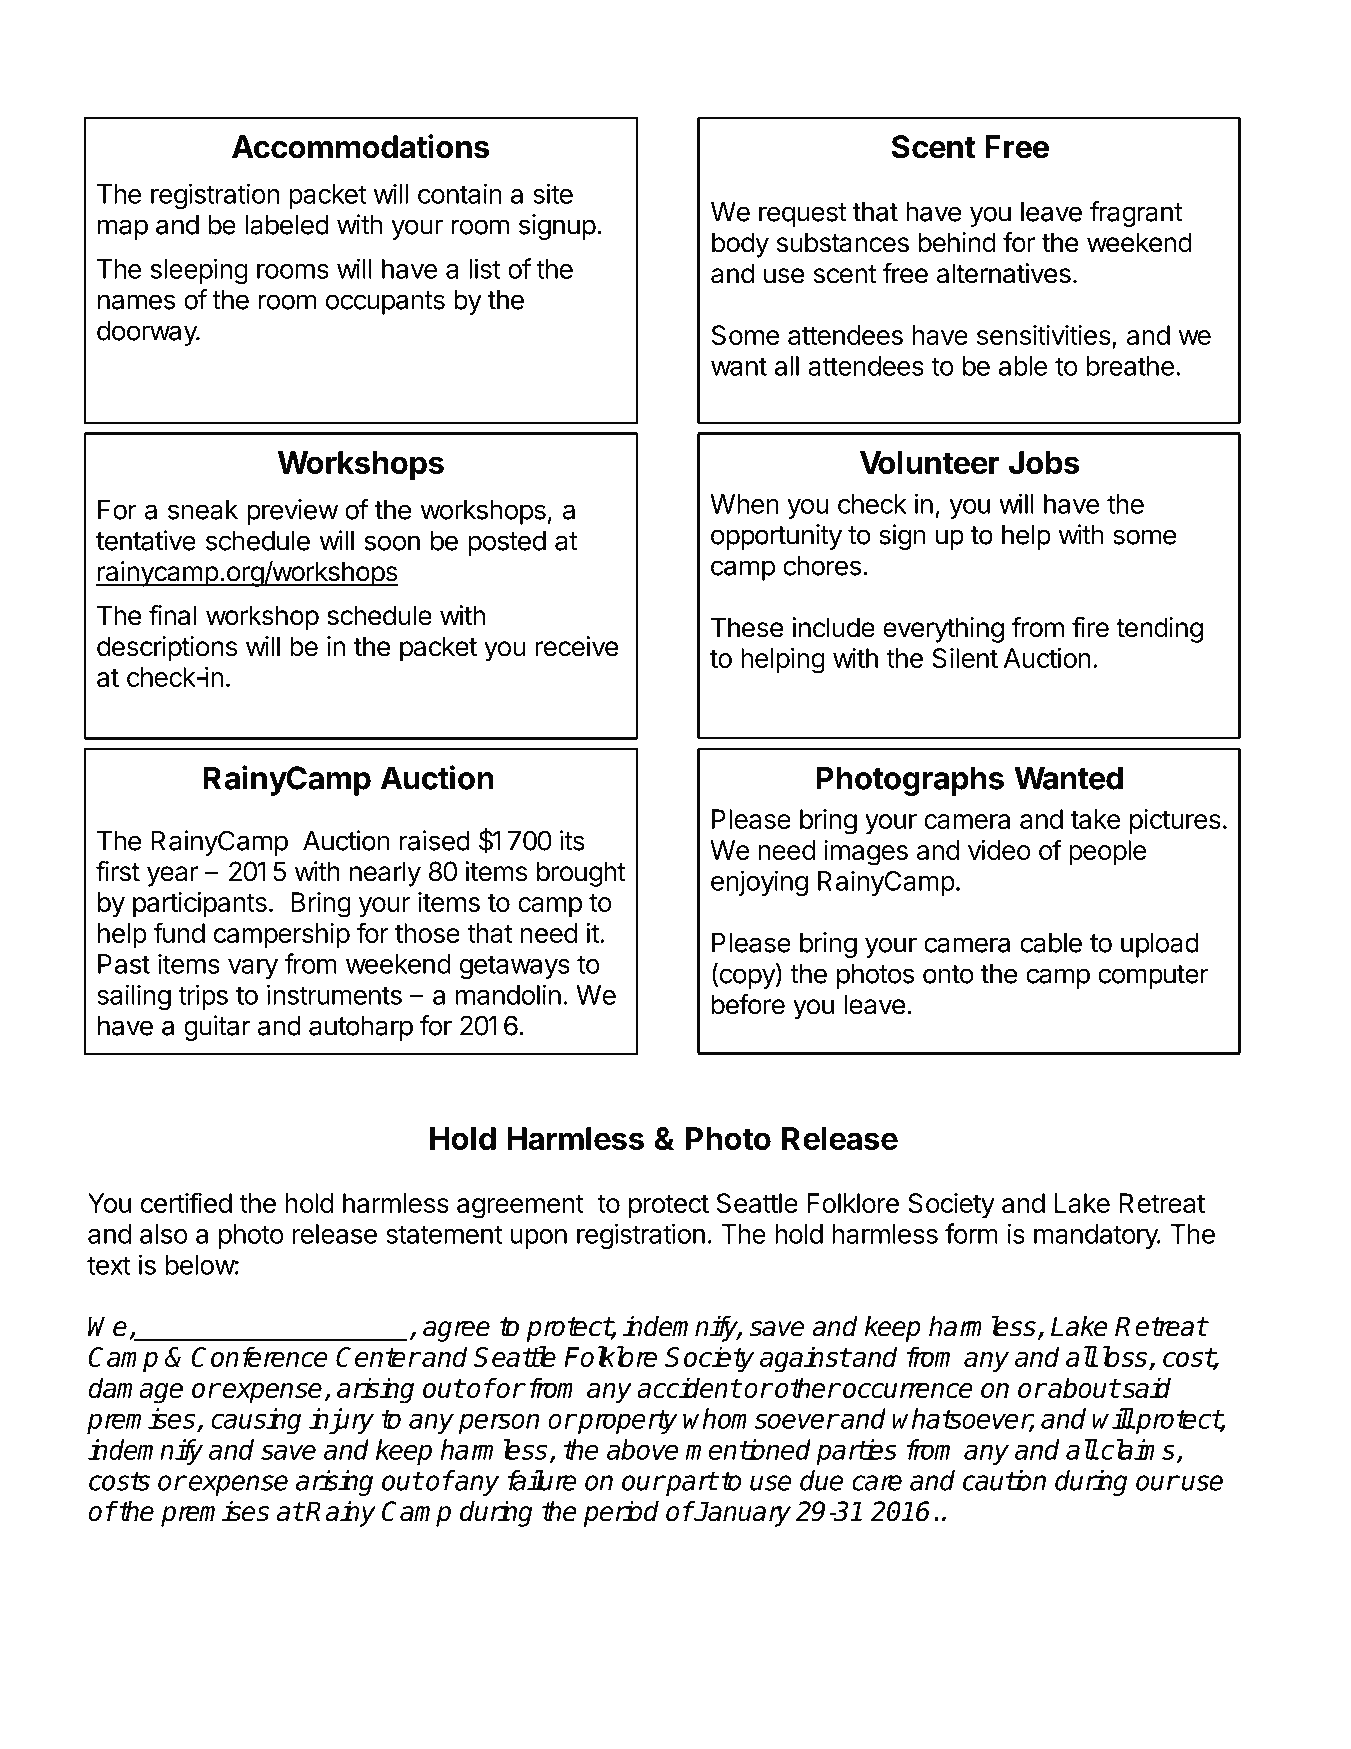 The image size is (1351, 1749). What do you see at coordinates (1095, 819) in the image?
I see `take` at bounding box center [1095, 819].
